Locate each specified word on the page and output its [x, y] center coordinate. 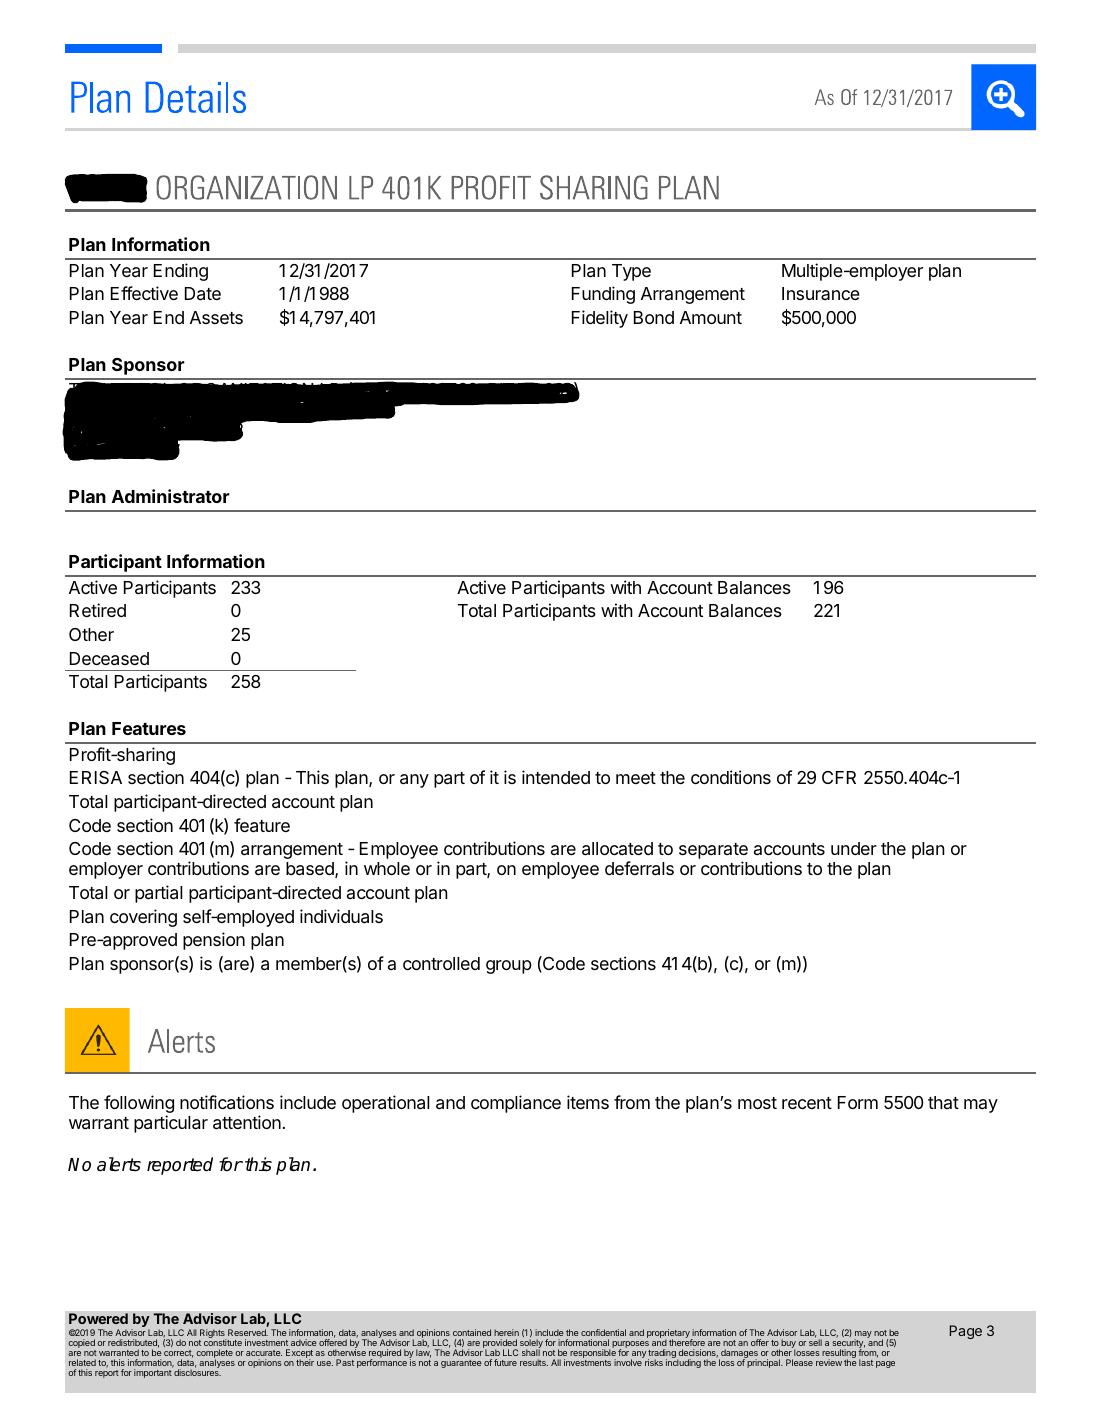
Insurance [821, 293]
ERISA [96, 777]
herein [506, 1332]
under [854, 848]
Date [203, 294]
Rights [213, 1334]
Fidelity [600, 319]
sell [815, 1341]
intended [556, 777]
